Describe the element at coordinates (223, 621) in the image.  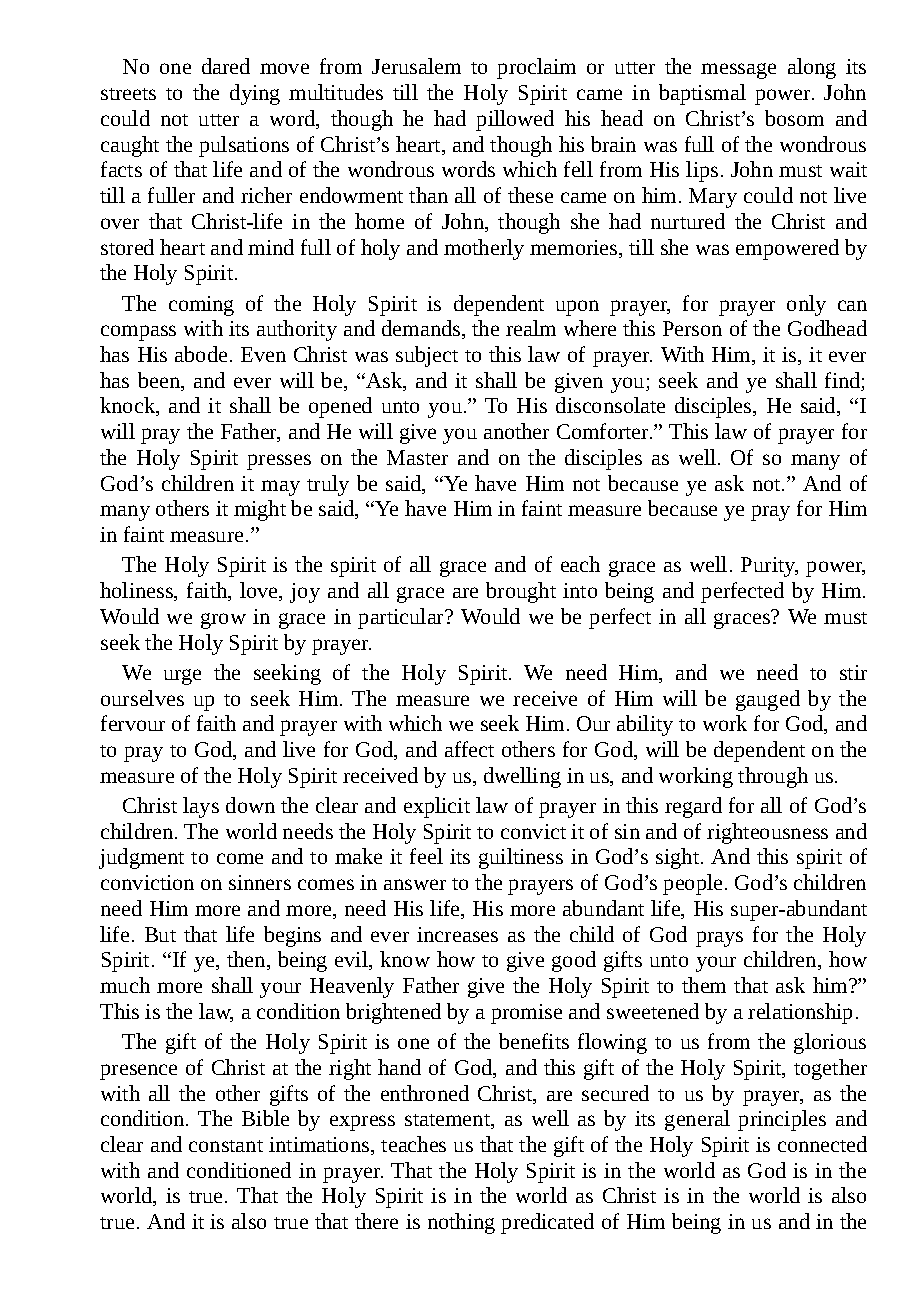
I see `grow` at that location.
